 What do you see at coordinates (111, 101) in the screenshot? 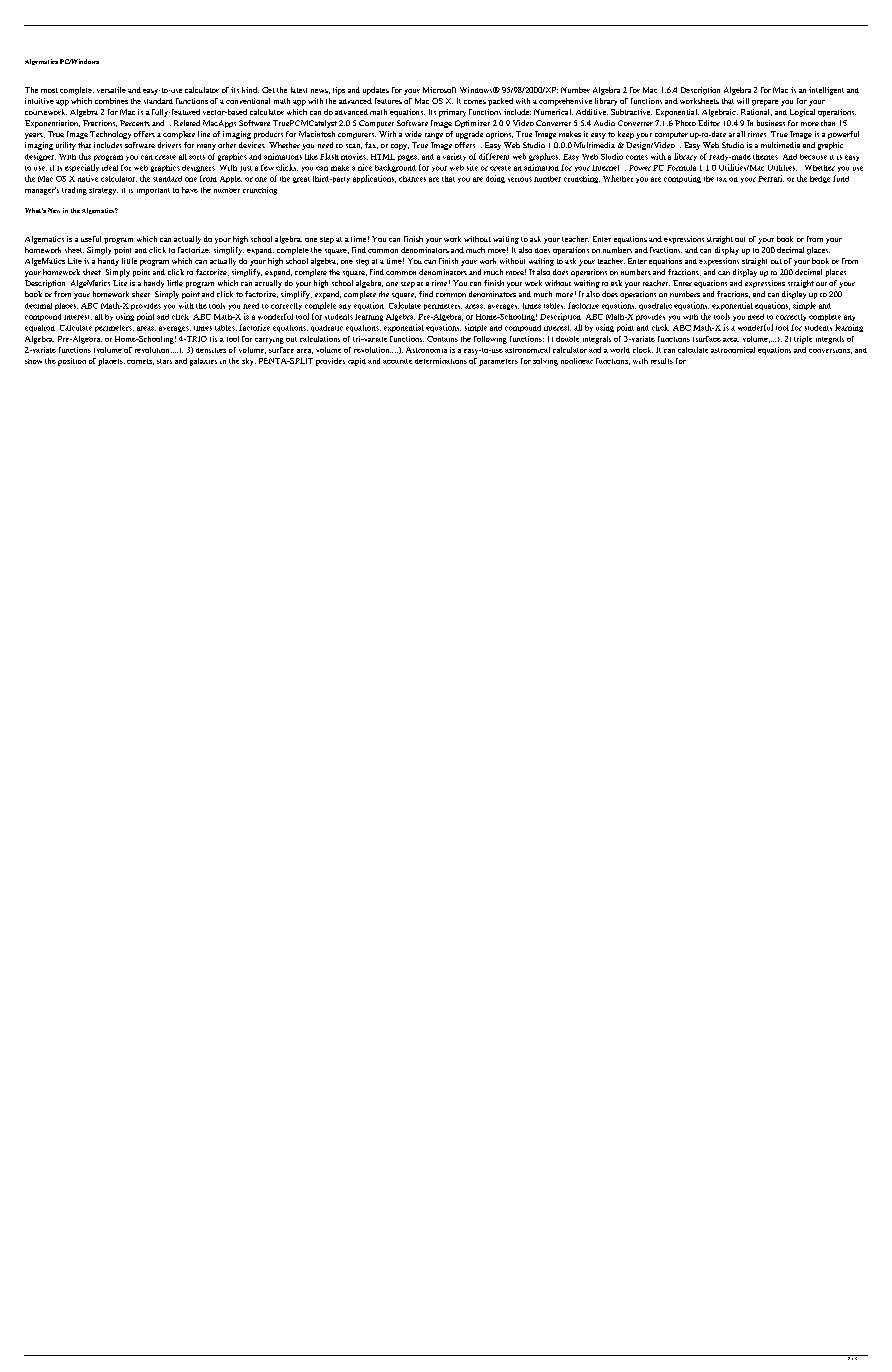
I see `combines` at bounding box center [111, 101].
